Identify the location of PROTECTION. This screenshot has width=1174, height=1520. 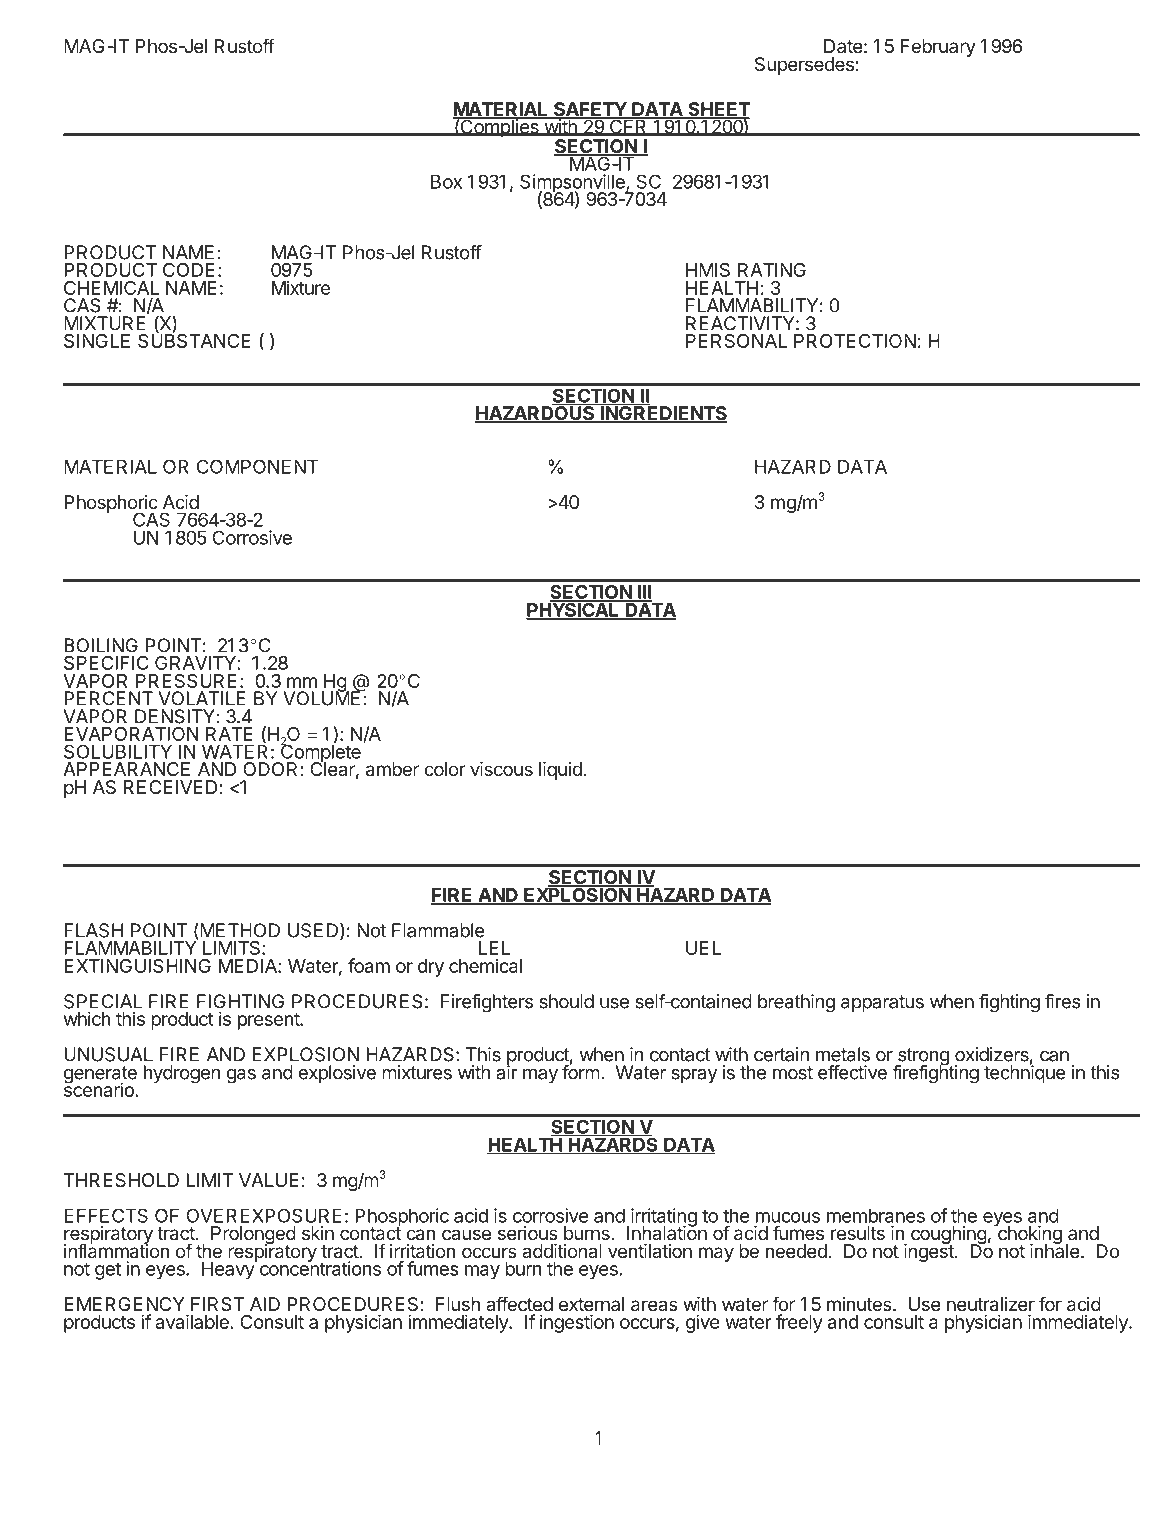
(855, 341).
